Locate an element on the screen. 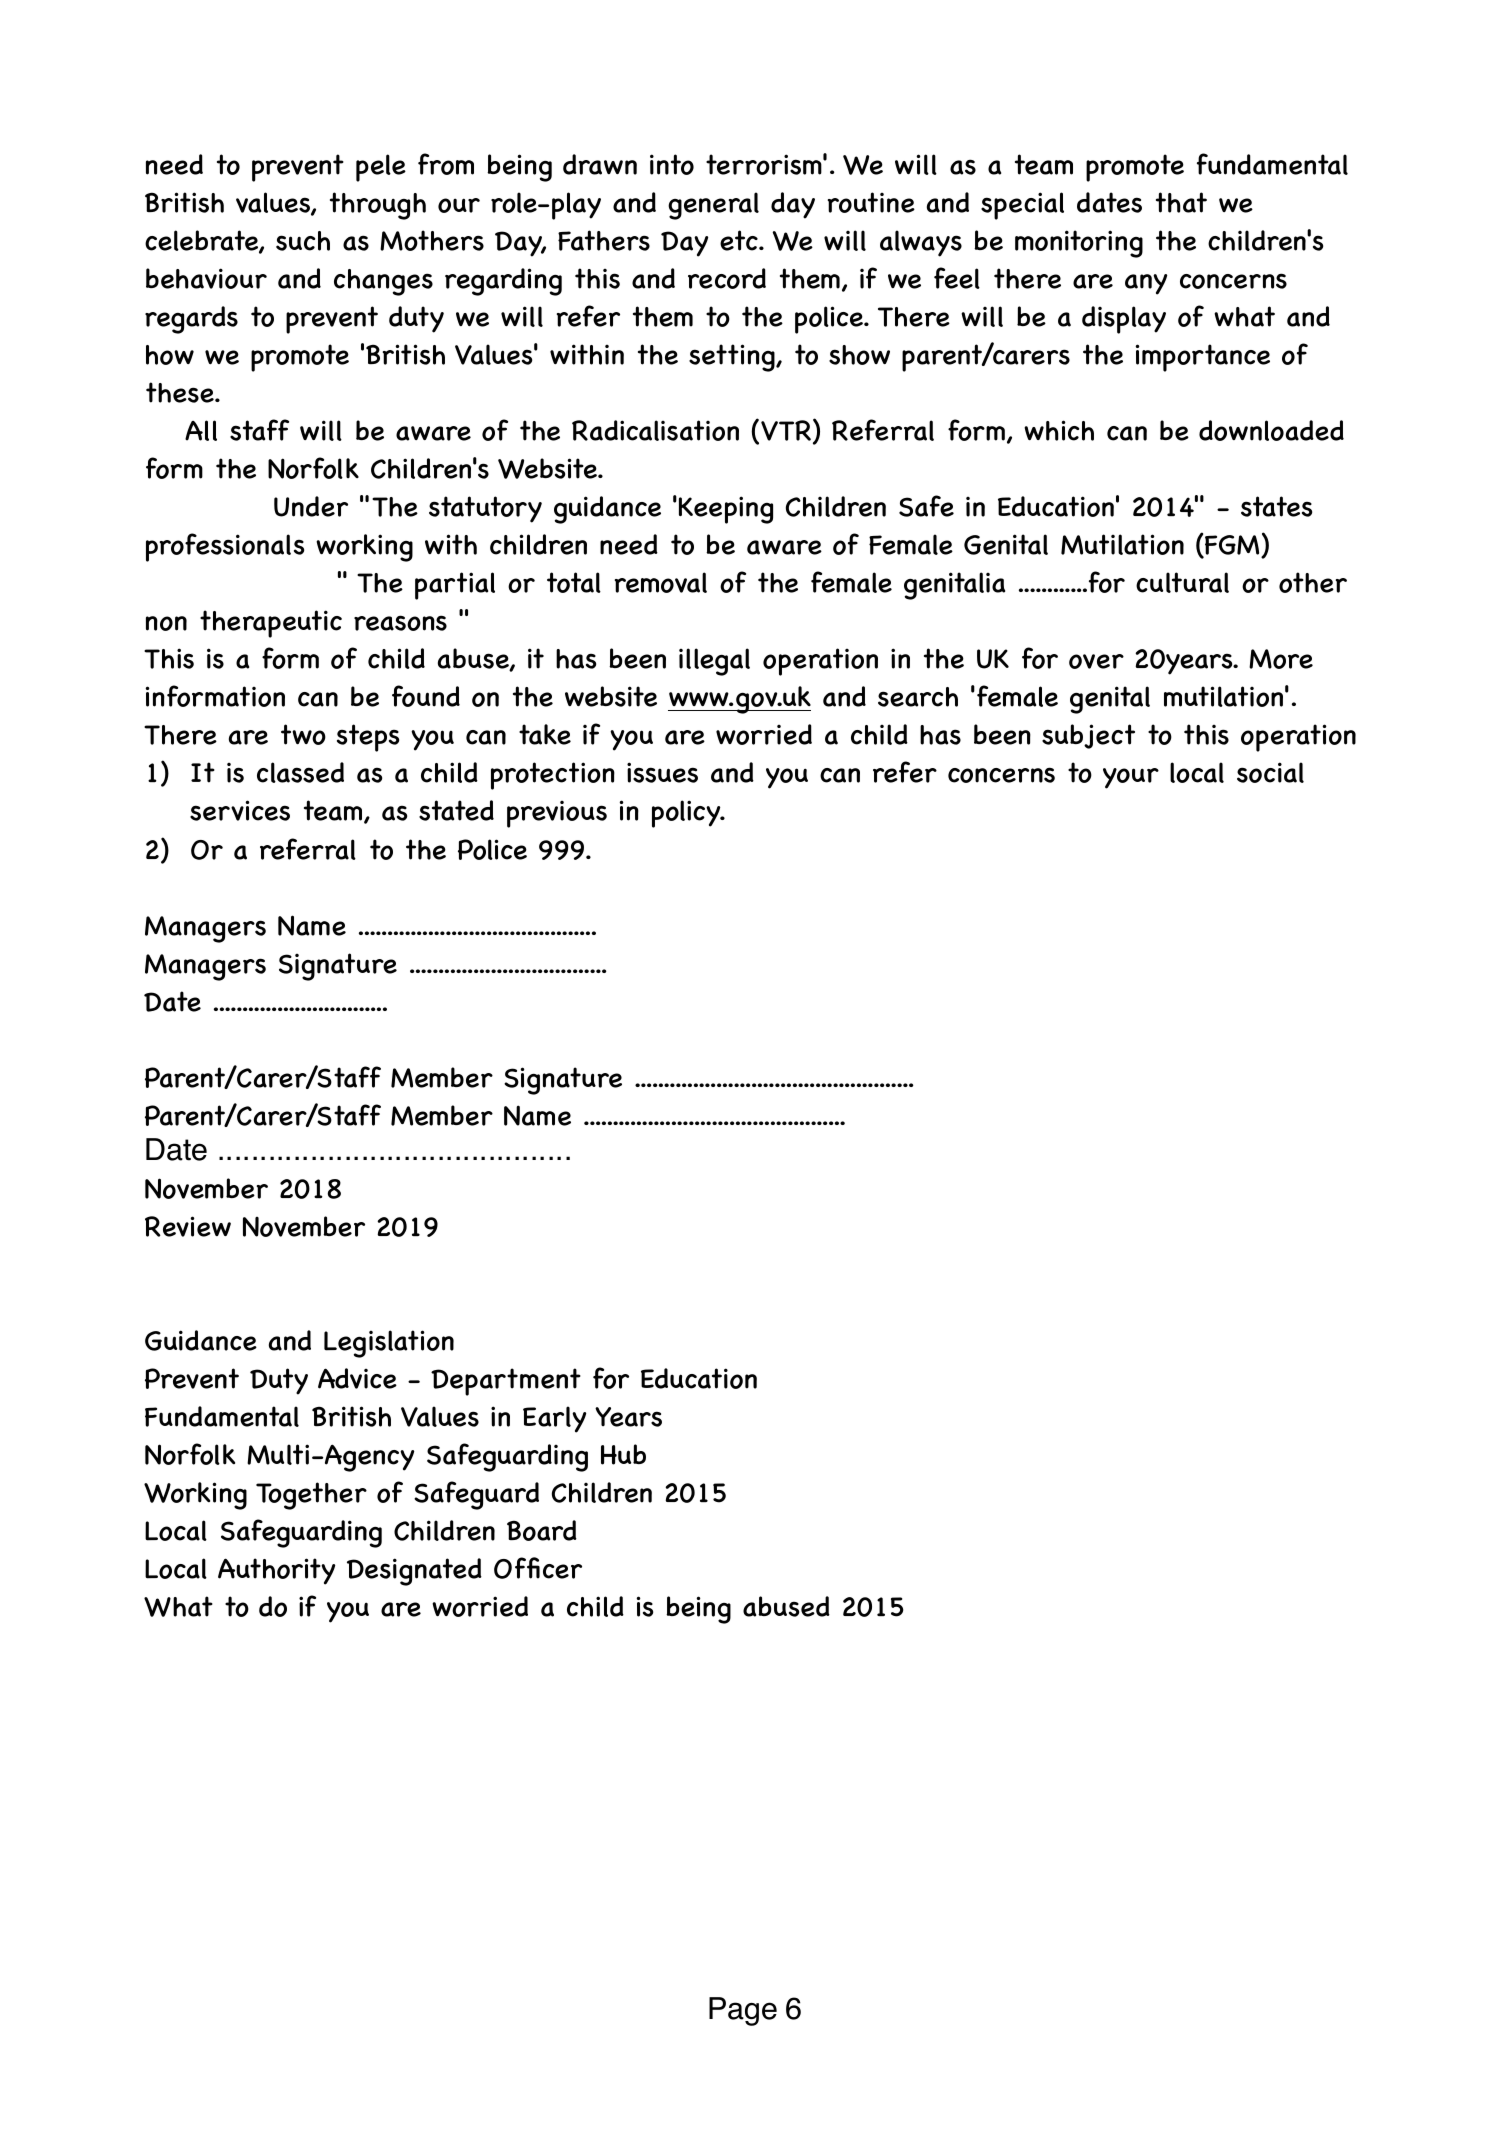 The width and height of the screenshot is (1509, 2134). Review is located at coordinates (188, 1226).
